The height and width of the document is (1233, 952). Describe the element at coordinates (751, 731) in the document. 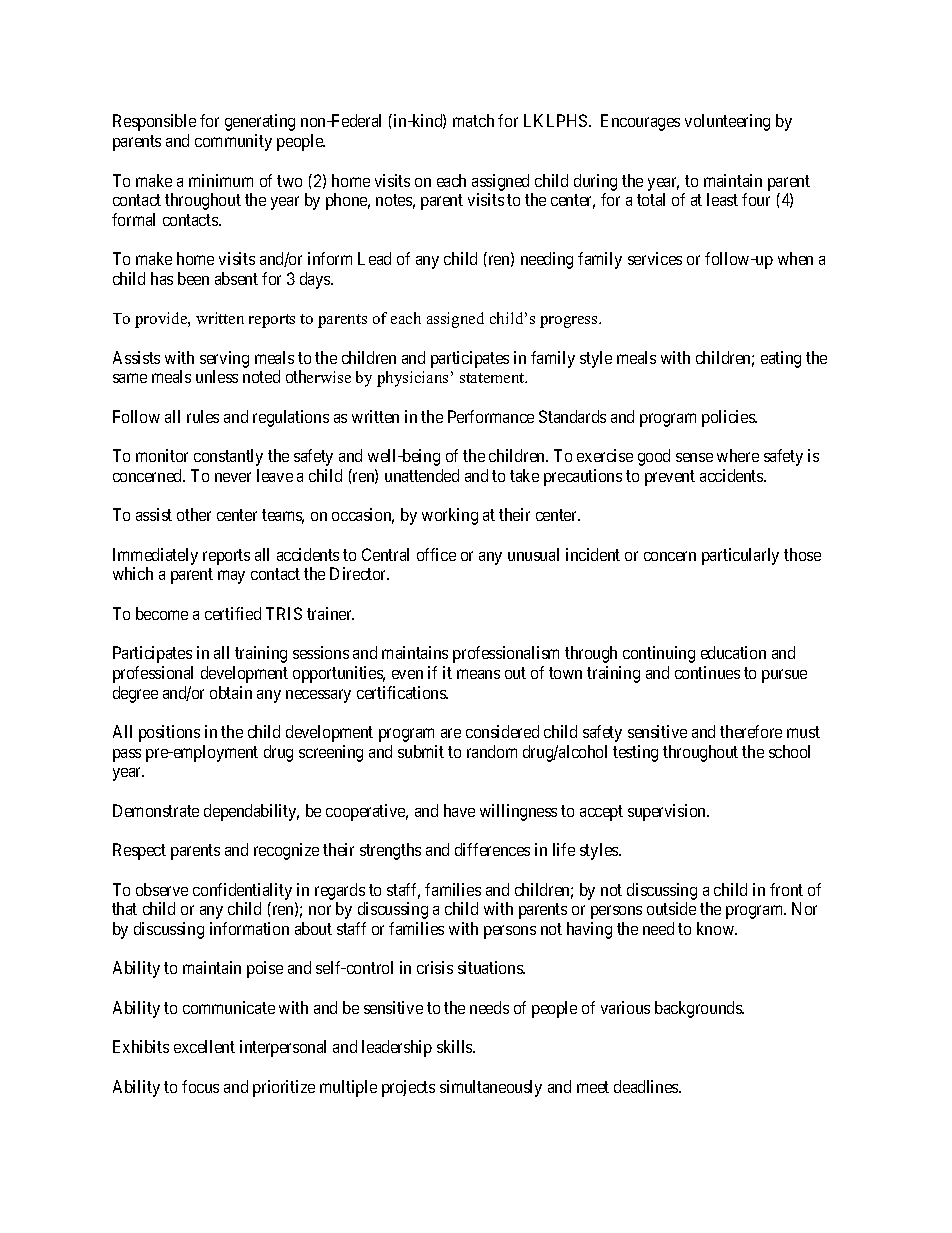

I see `therefore` at that location.
